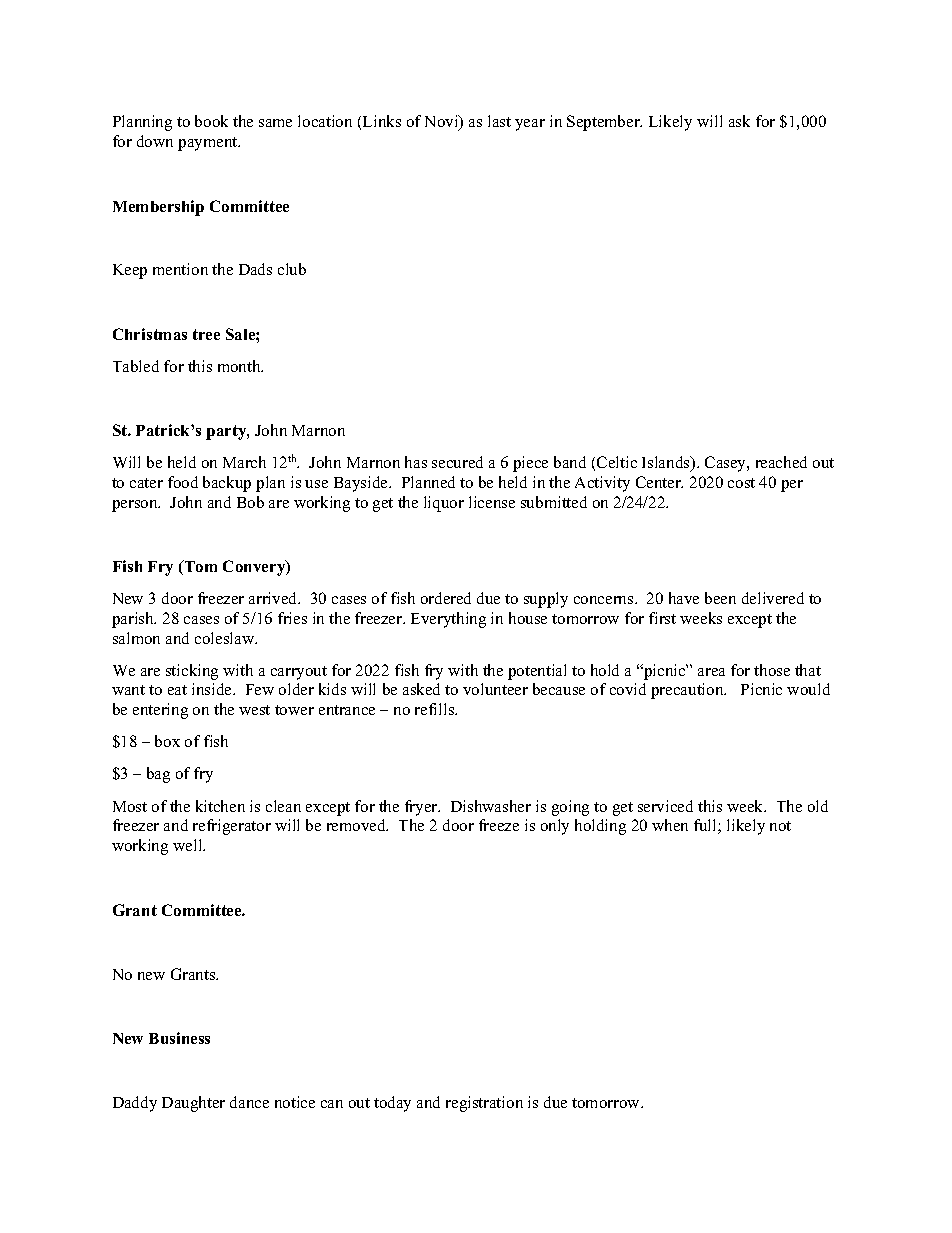  Describe the element at coordinates (741, 483) in the screenshot. I see `cost` at that location.
